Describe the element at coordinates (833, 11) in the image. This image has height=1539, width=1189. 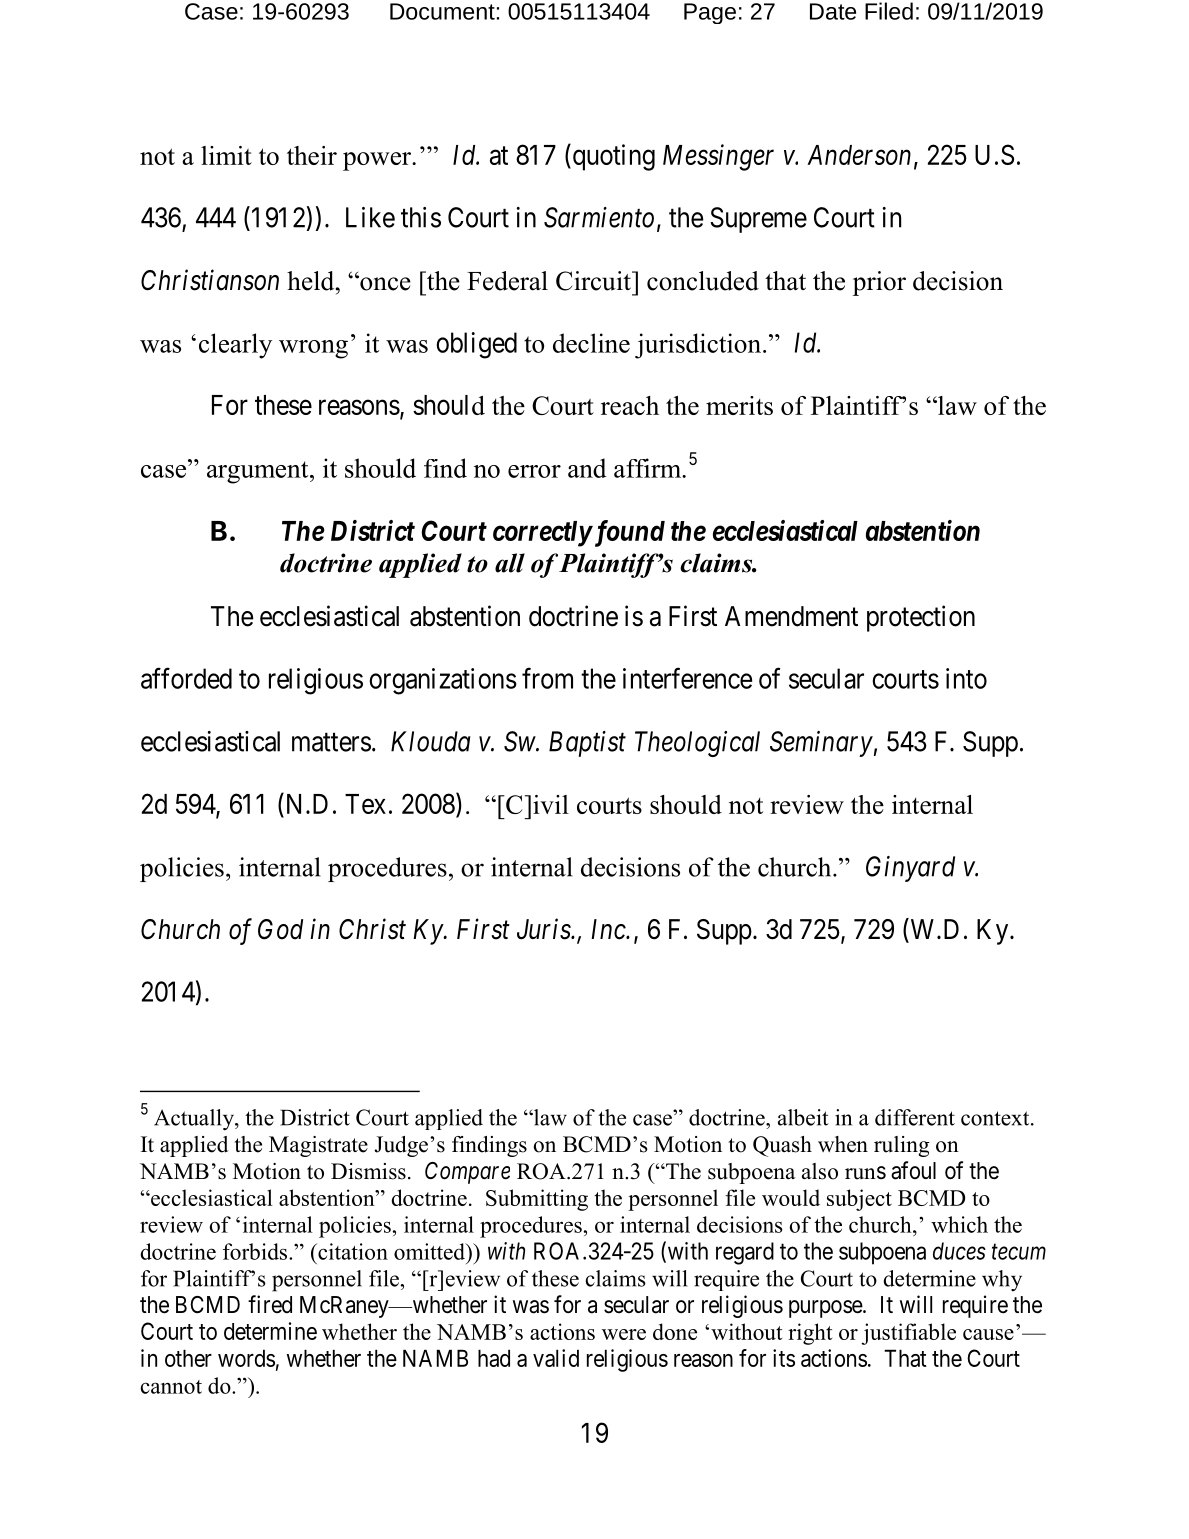
I see `Date` at that location.
